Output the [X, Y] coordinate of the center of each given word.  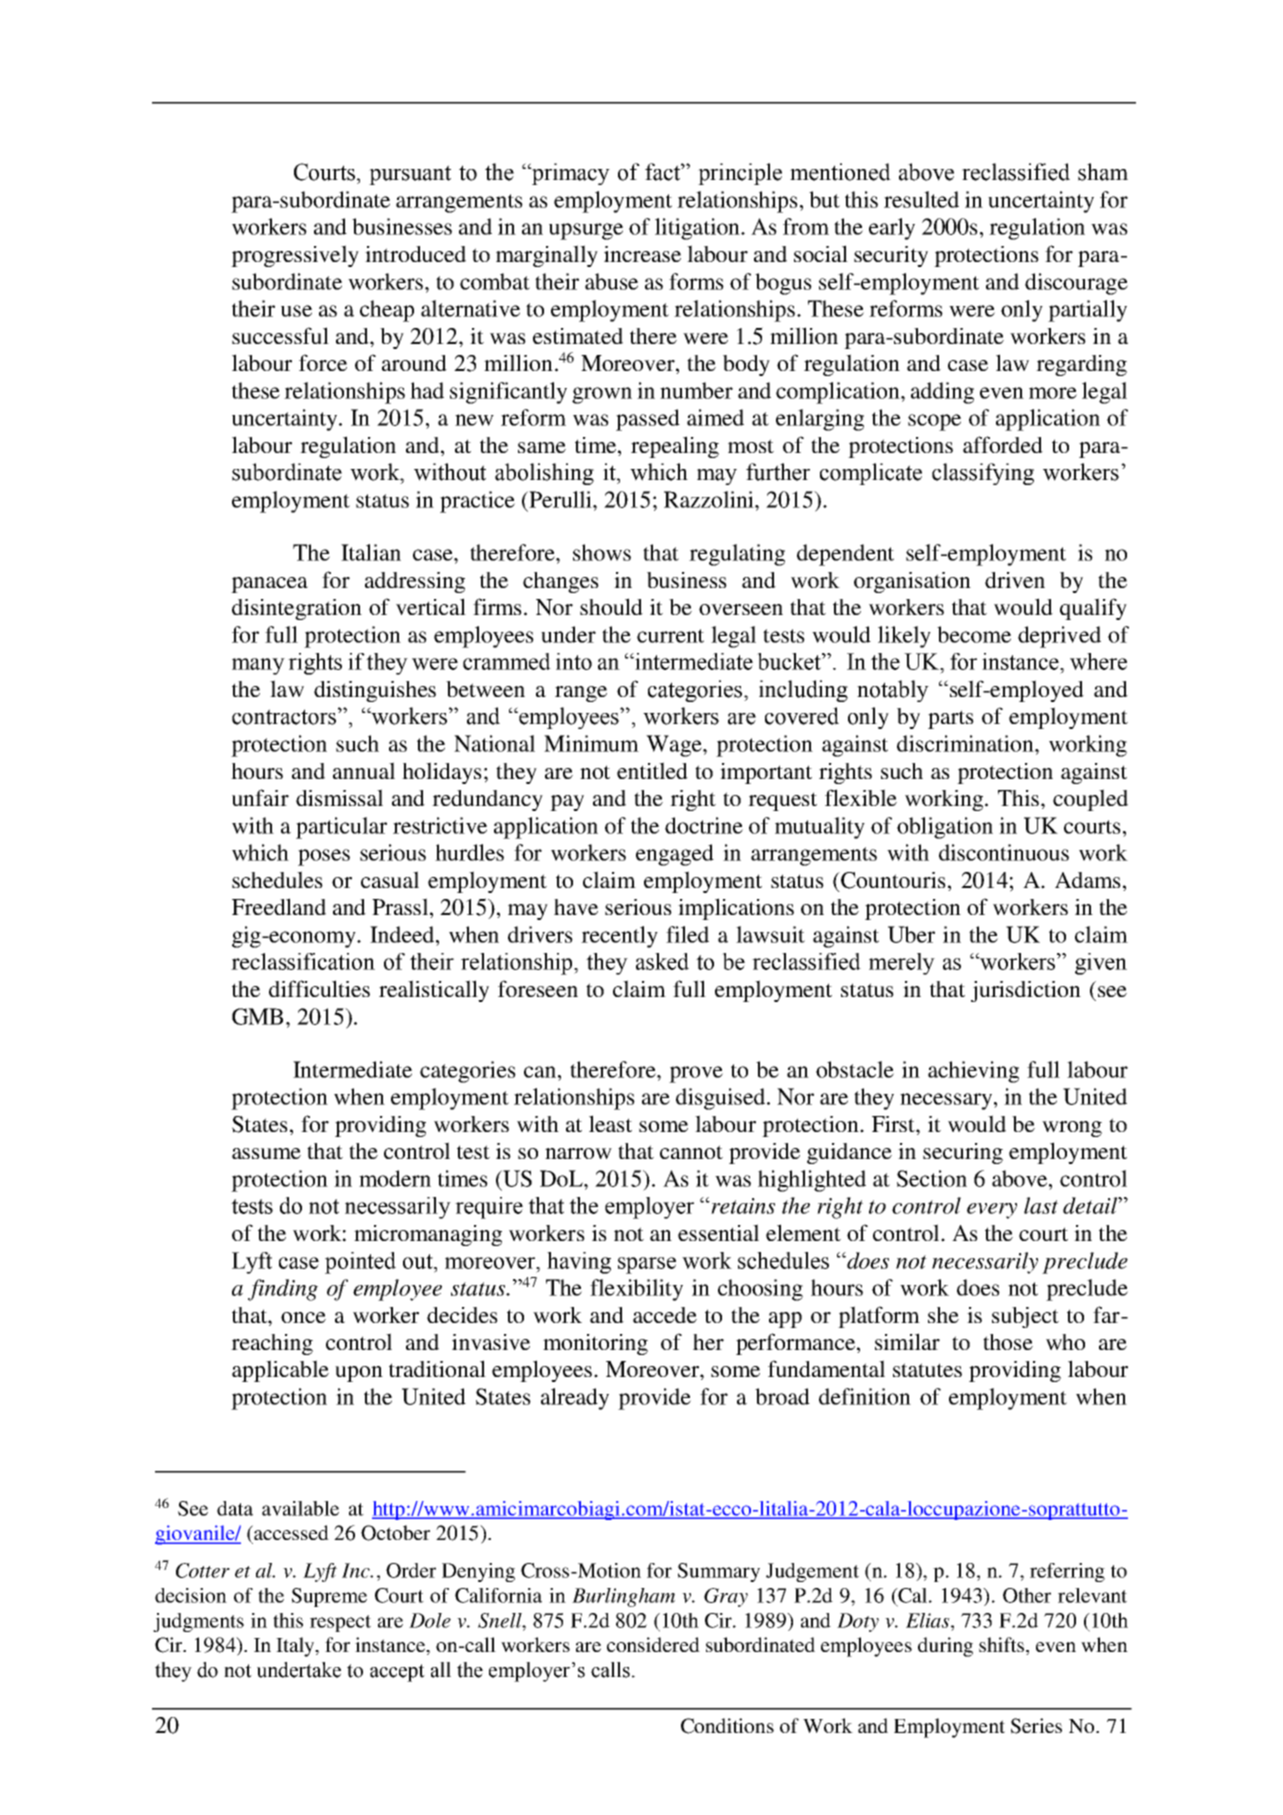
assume [266, 1153]
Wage [675, 746]
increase [642, 254]
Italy [296, 1647]
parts [951, 719]
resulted [921, 199]
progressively [295, 256]
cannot [691, 1152]
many [258, 666]
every [992, 1211]
